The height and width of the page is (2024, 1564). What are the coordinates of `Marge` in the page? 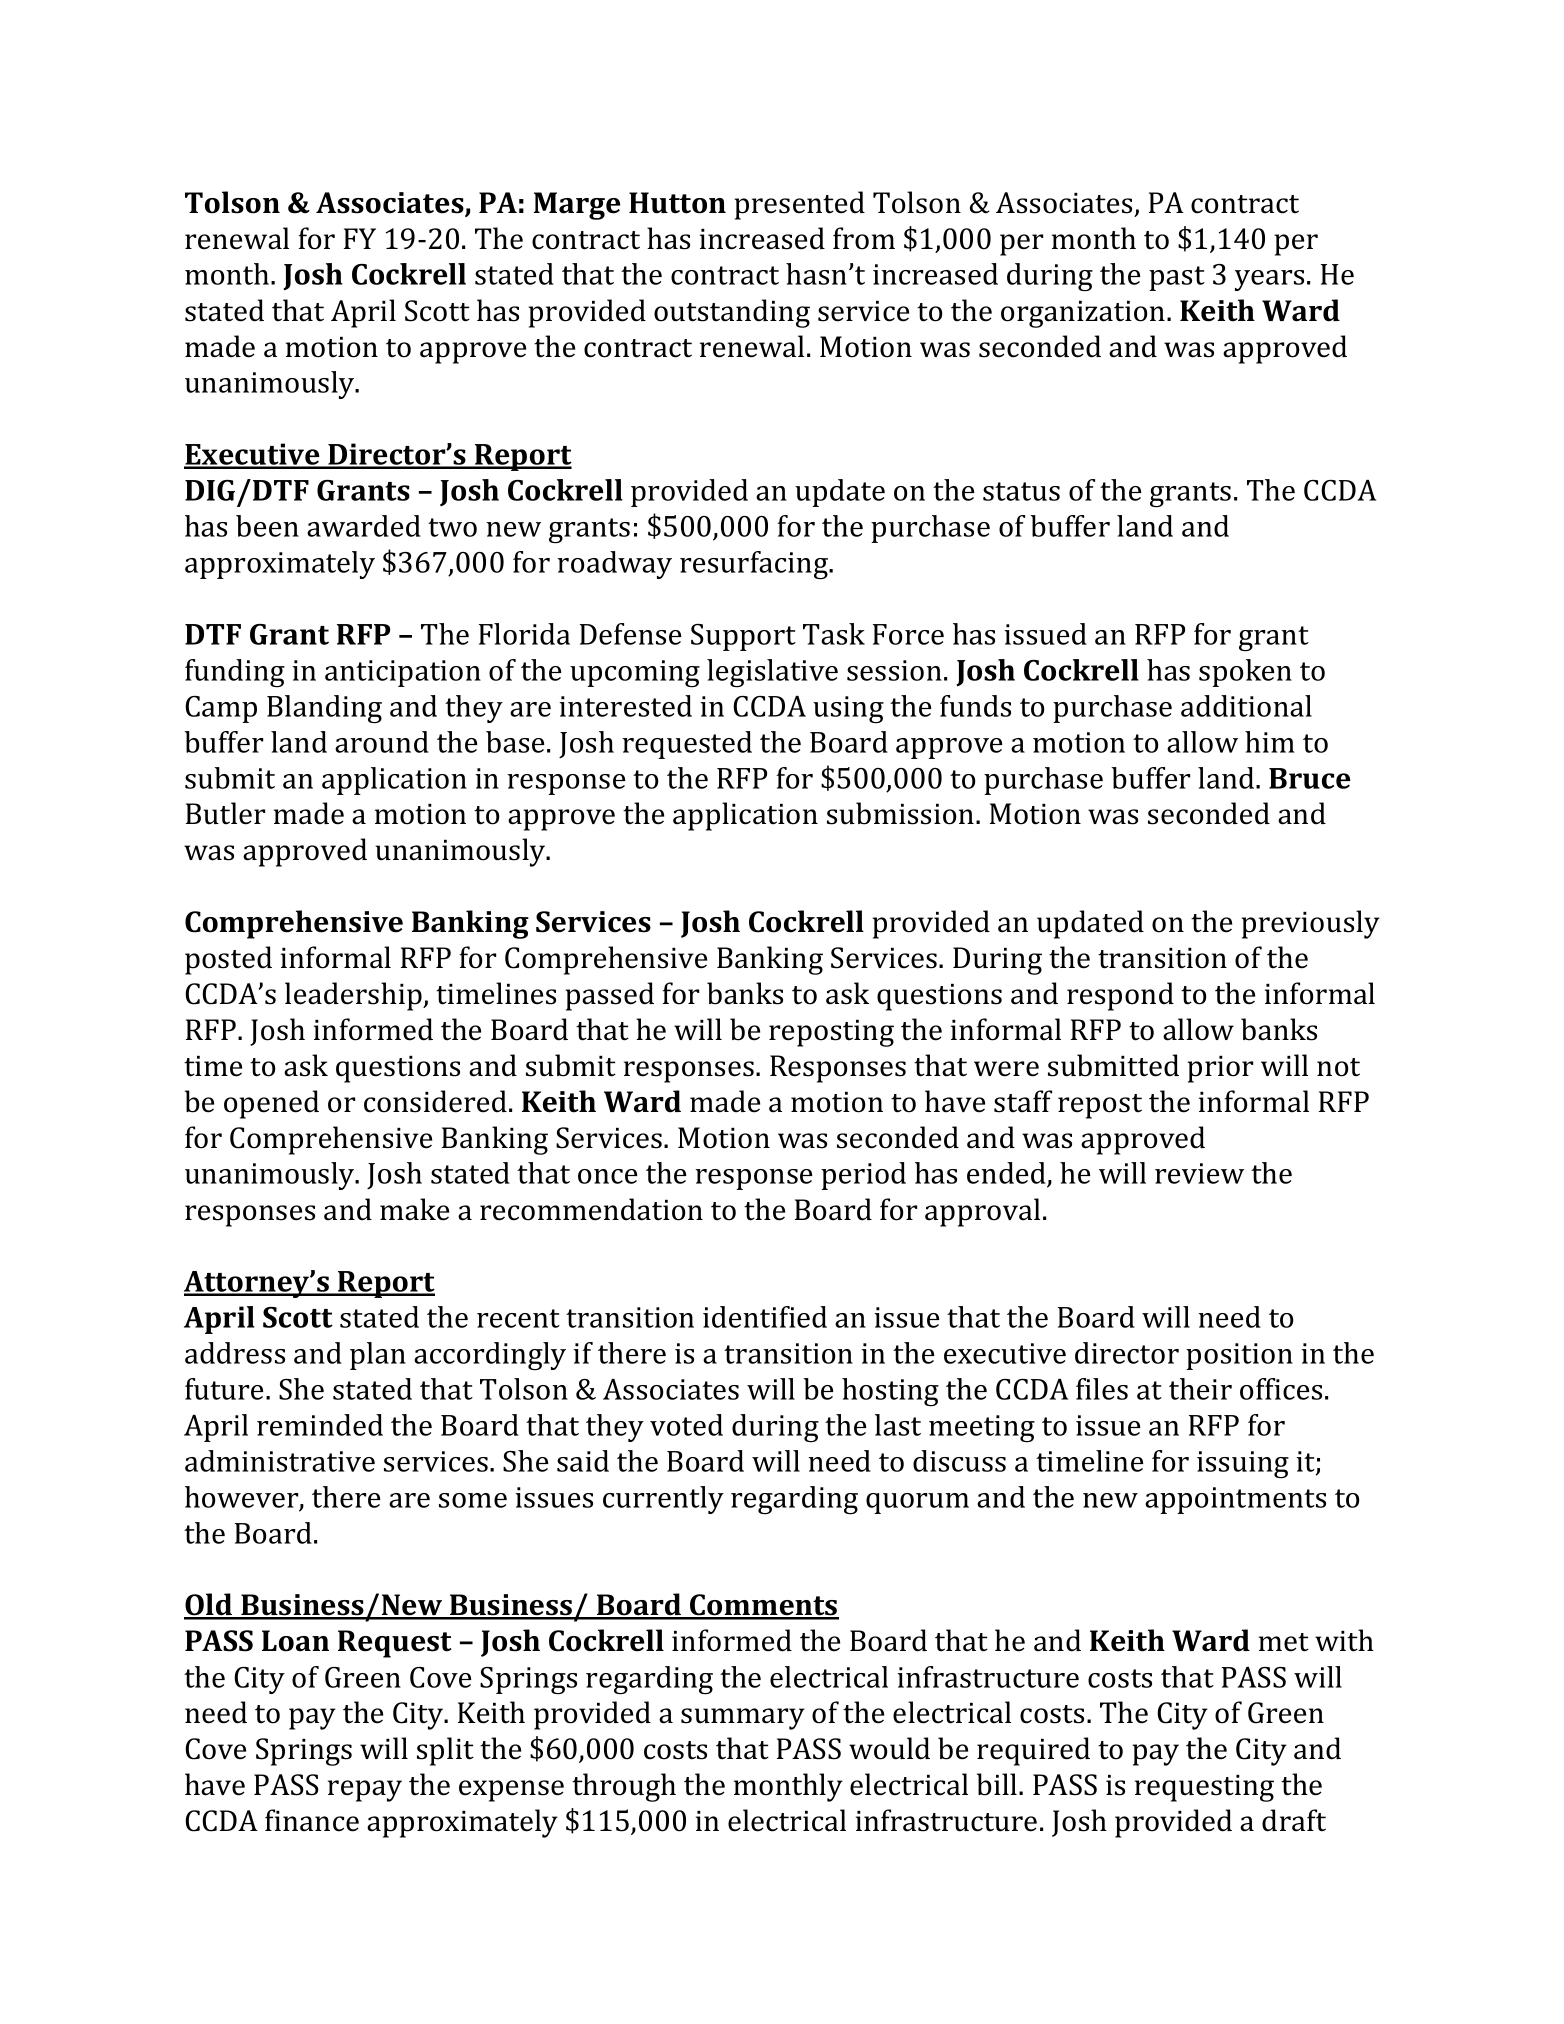 It's located at (577, 206).
